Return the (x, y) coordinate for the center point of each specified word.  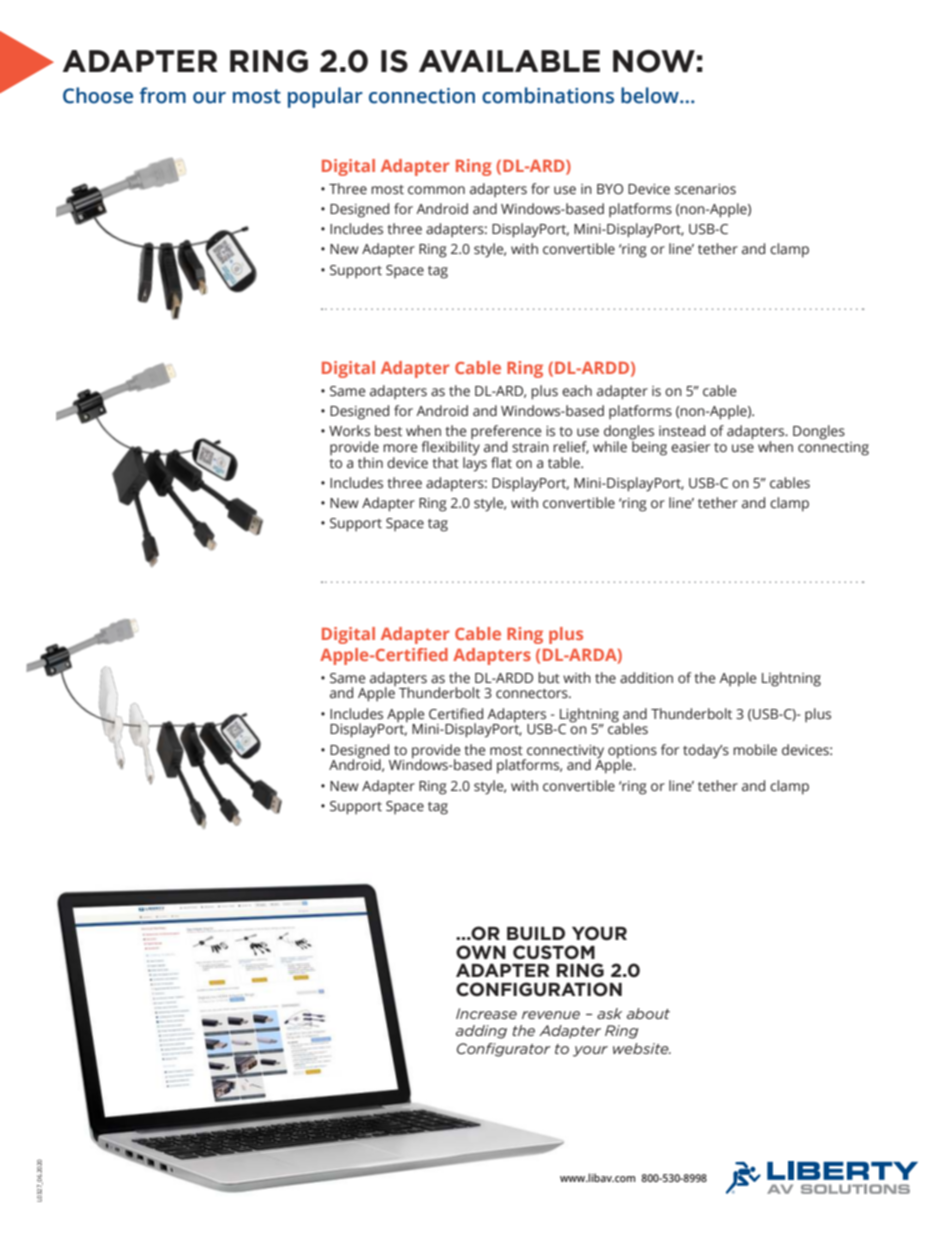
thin (370, 462)
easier (690, 447)
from (162, 95)
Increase (486, 1013)
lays (475, 463)
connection (422, 96)
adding (481, 1032)
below (651, 95)
